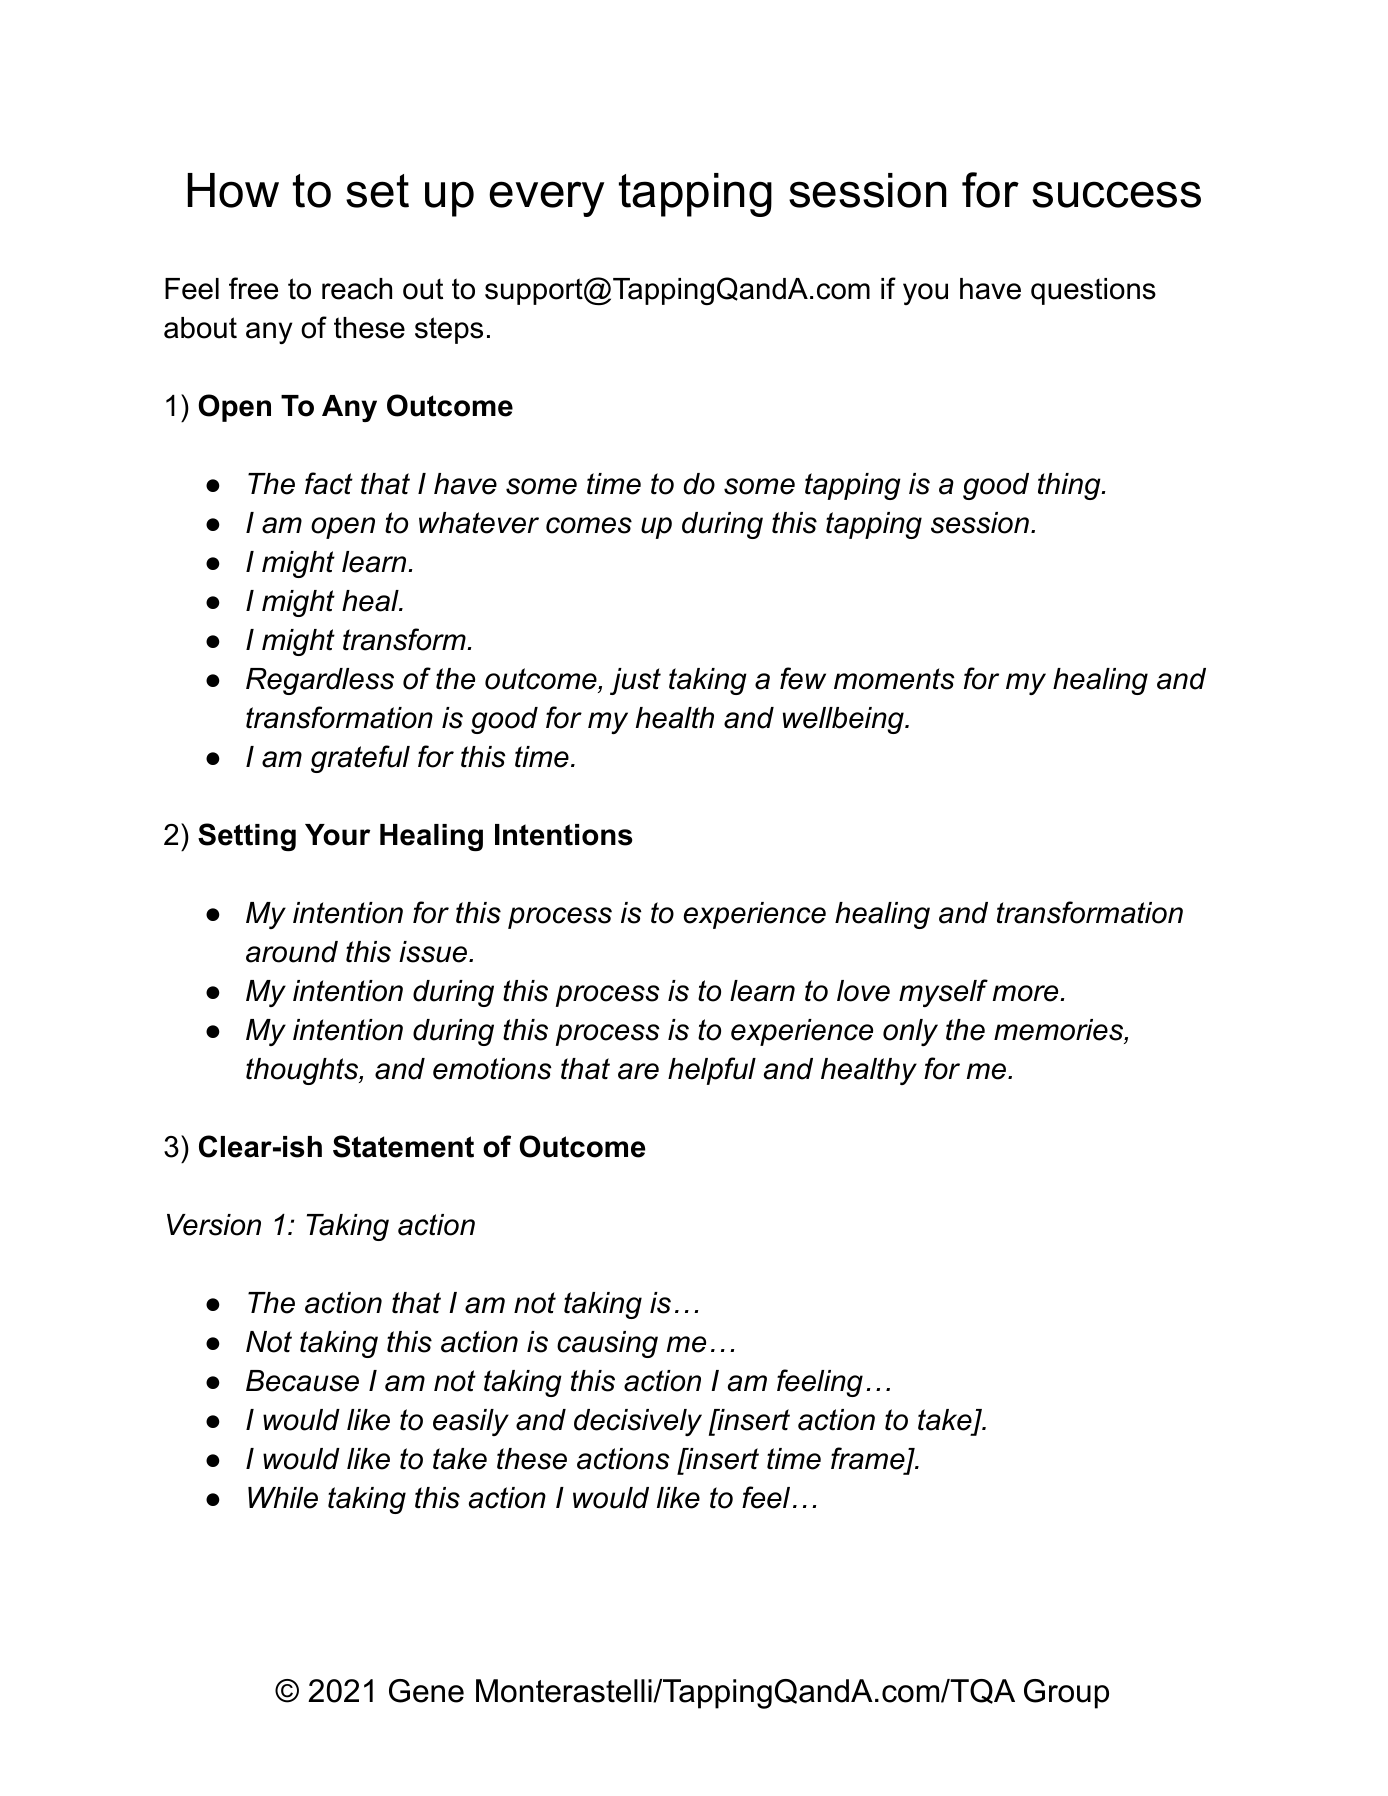 The width and height of the screenshot is (1388, 1796). What do you see at coordinates (546, 199) in the screenshot?
I see `every` at bounding box center [546, 199].
